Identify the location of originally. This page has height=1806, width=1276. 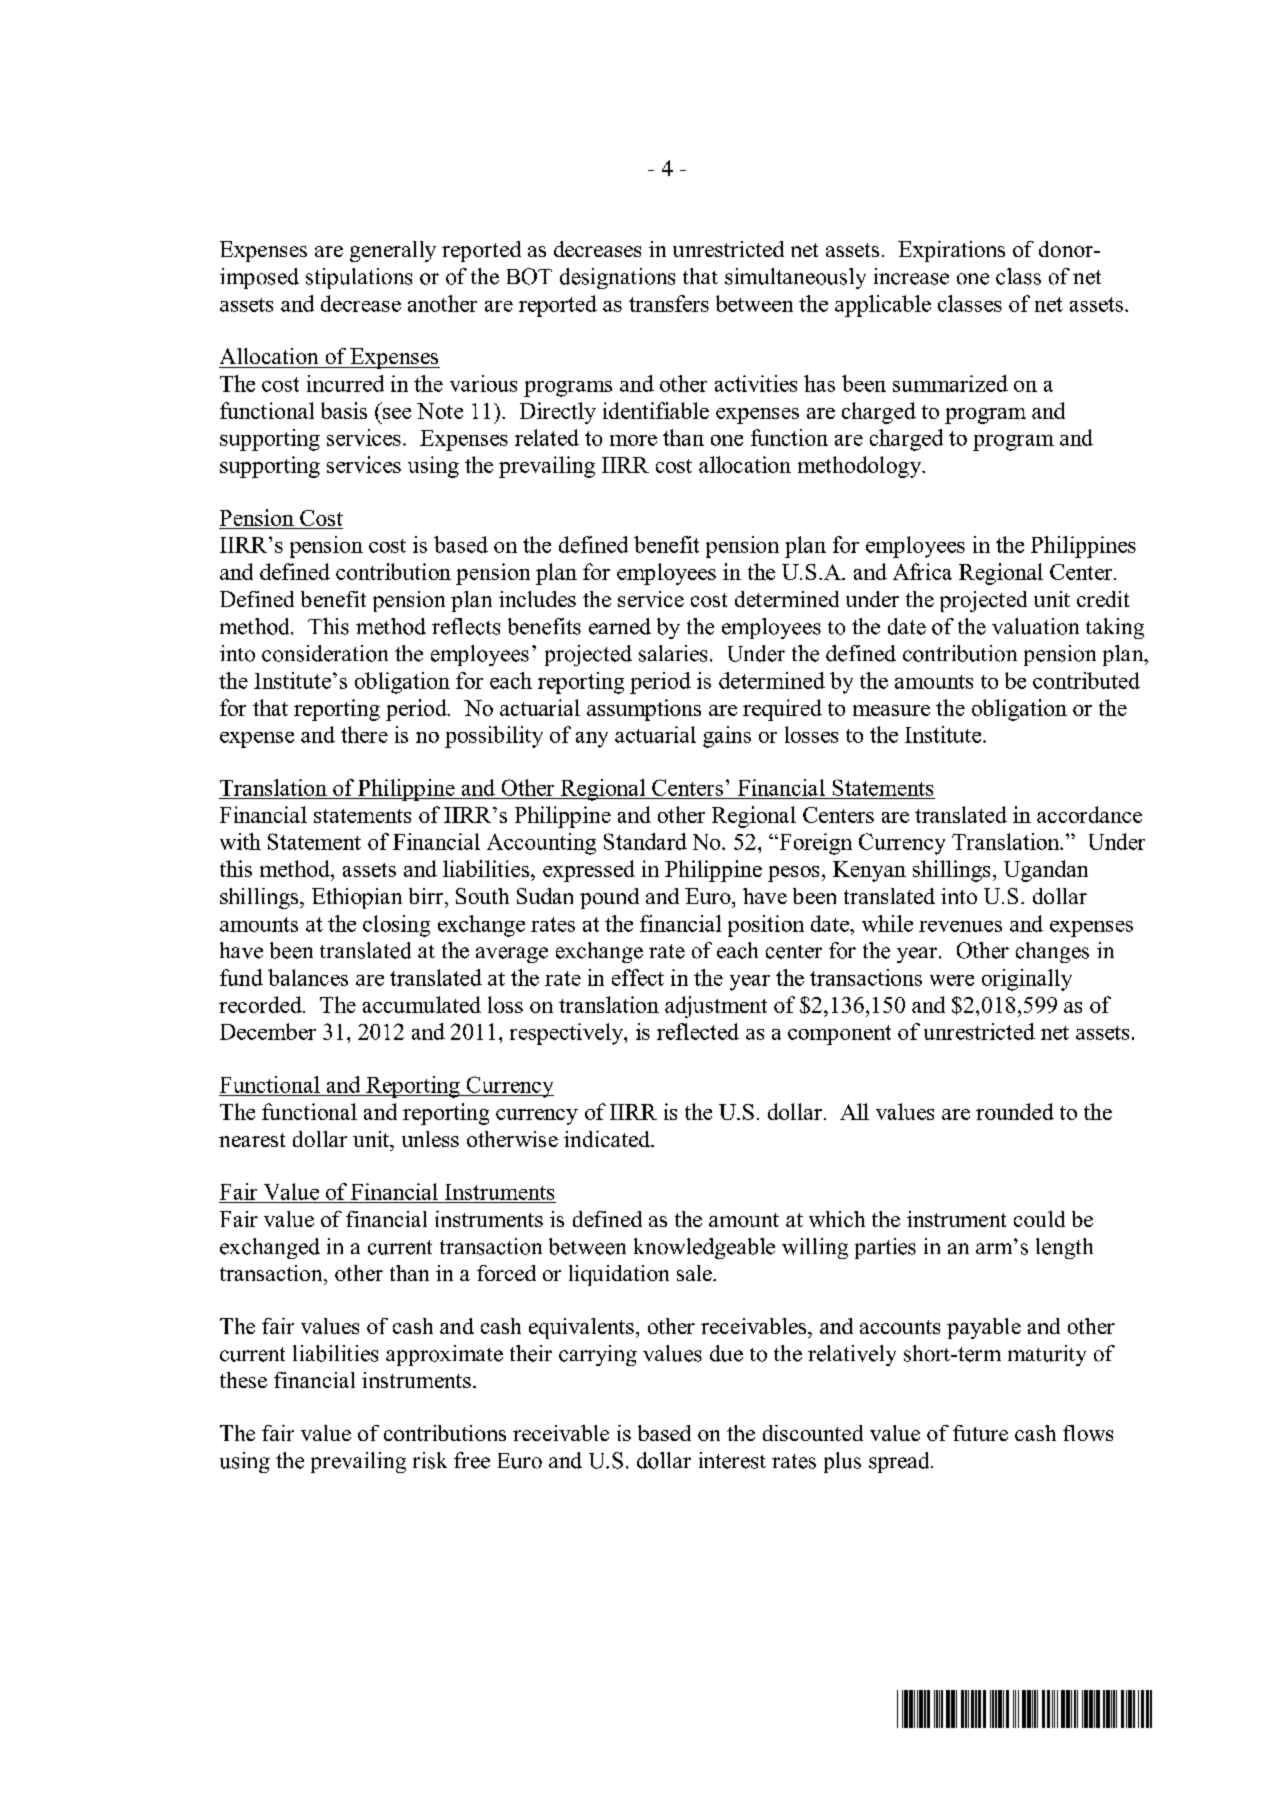
(1027, 980).
